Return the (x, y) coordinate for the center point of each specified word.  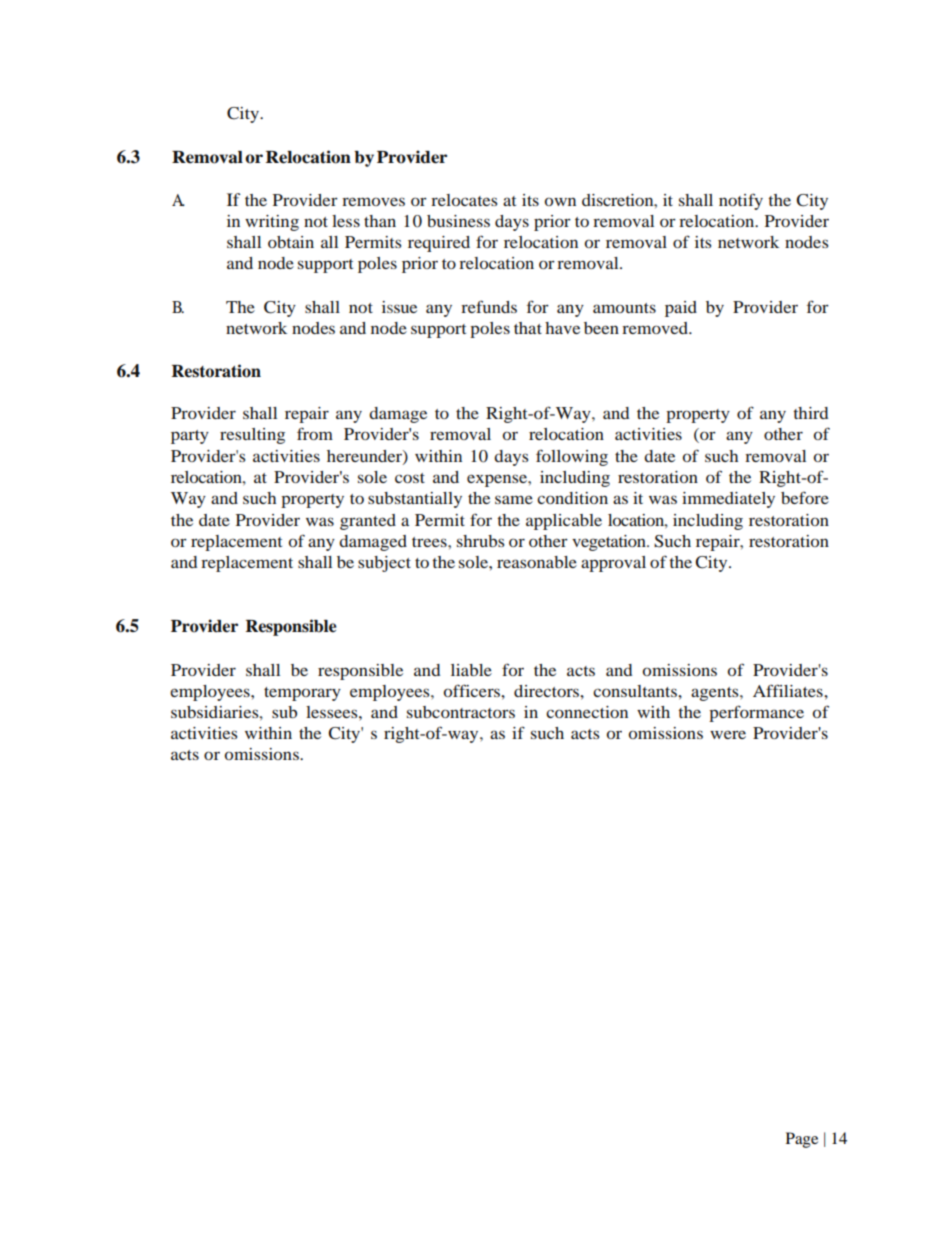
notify (741, 201)
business (458, 221)
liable (471, 670)
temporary (302, 694)
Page (802, 1140)
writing (272, 223)
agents (716, 694)
